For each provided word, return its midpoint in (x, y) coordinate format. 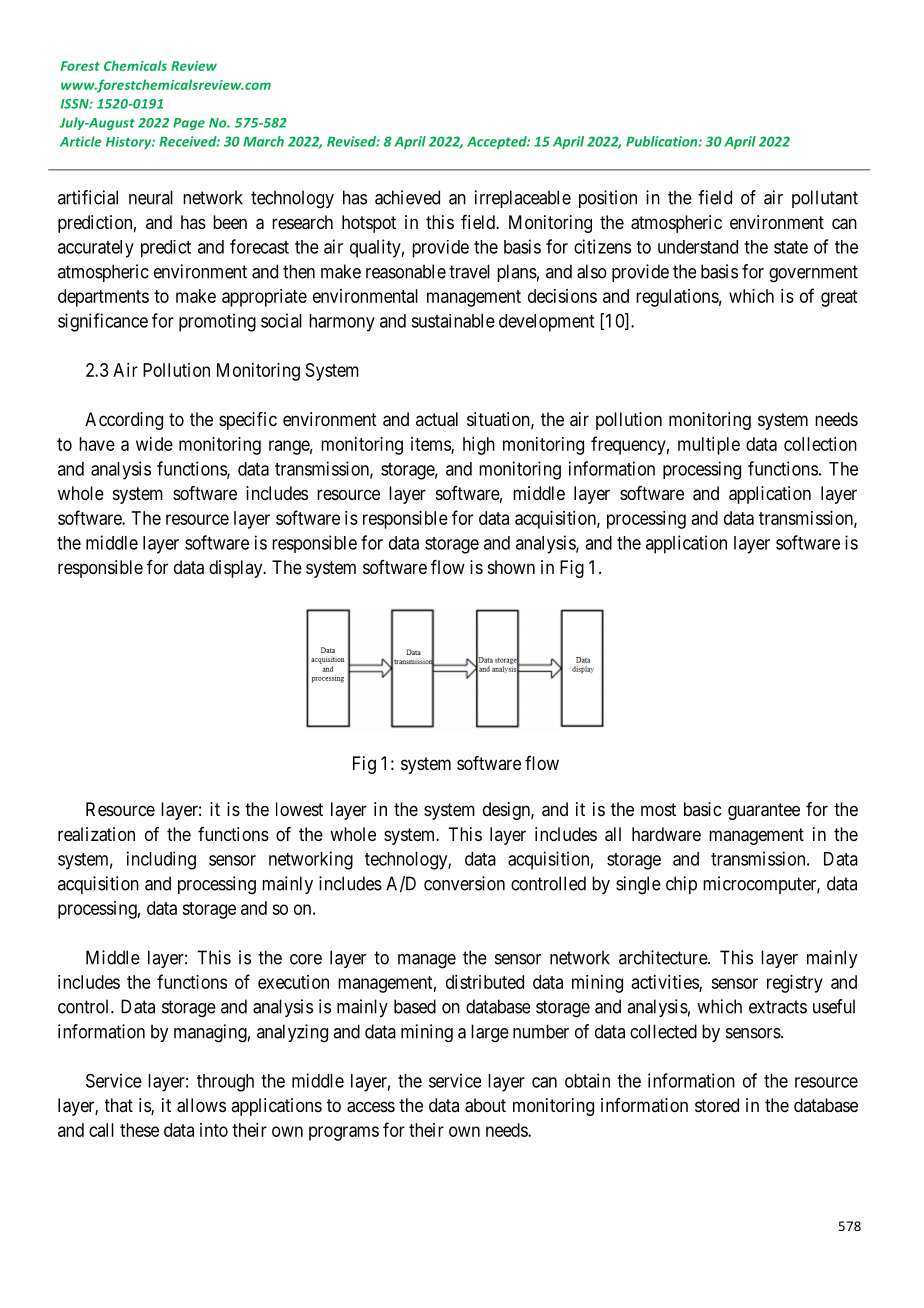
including (161, 860)
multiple (709, 446)
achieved (407, 197)
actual (437, 419)
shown (511, 567)
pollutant (825, 199)
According (124, 421)
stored (717, 1105)
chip (681, 885)
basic (702, 809)
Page (189, 124)
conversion (464, 883)
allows (201, 1105)
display (237, 569)
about (485, 1105)
